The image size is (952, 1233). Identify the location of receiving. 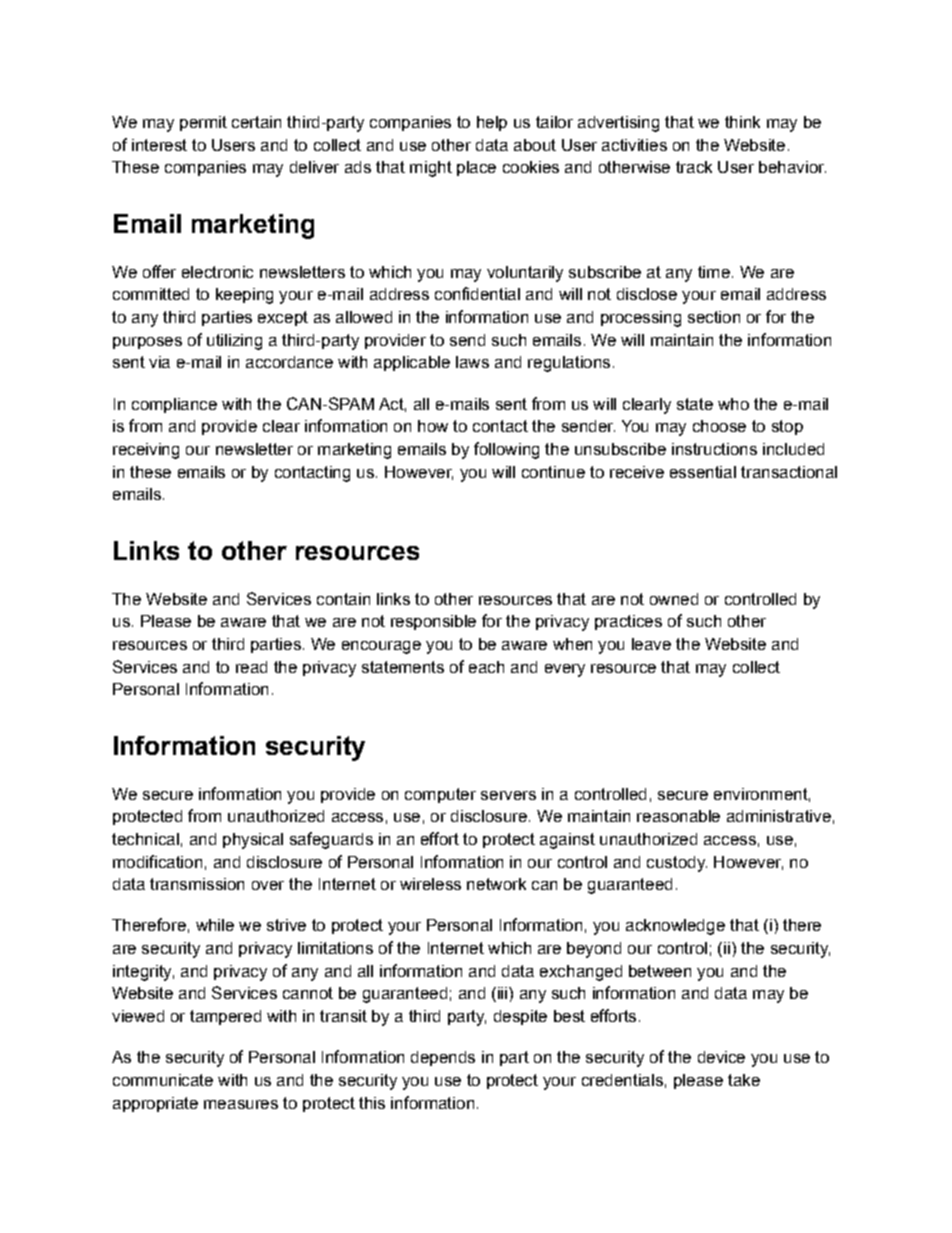
(146, 451).
